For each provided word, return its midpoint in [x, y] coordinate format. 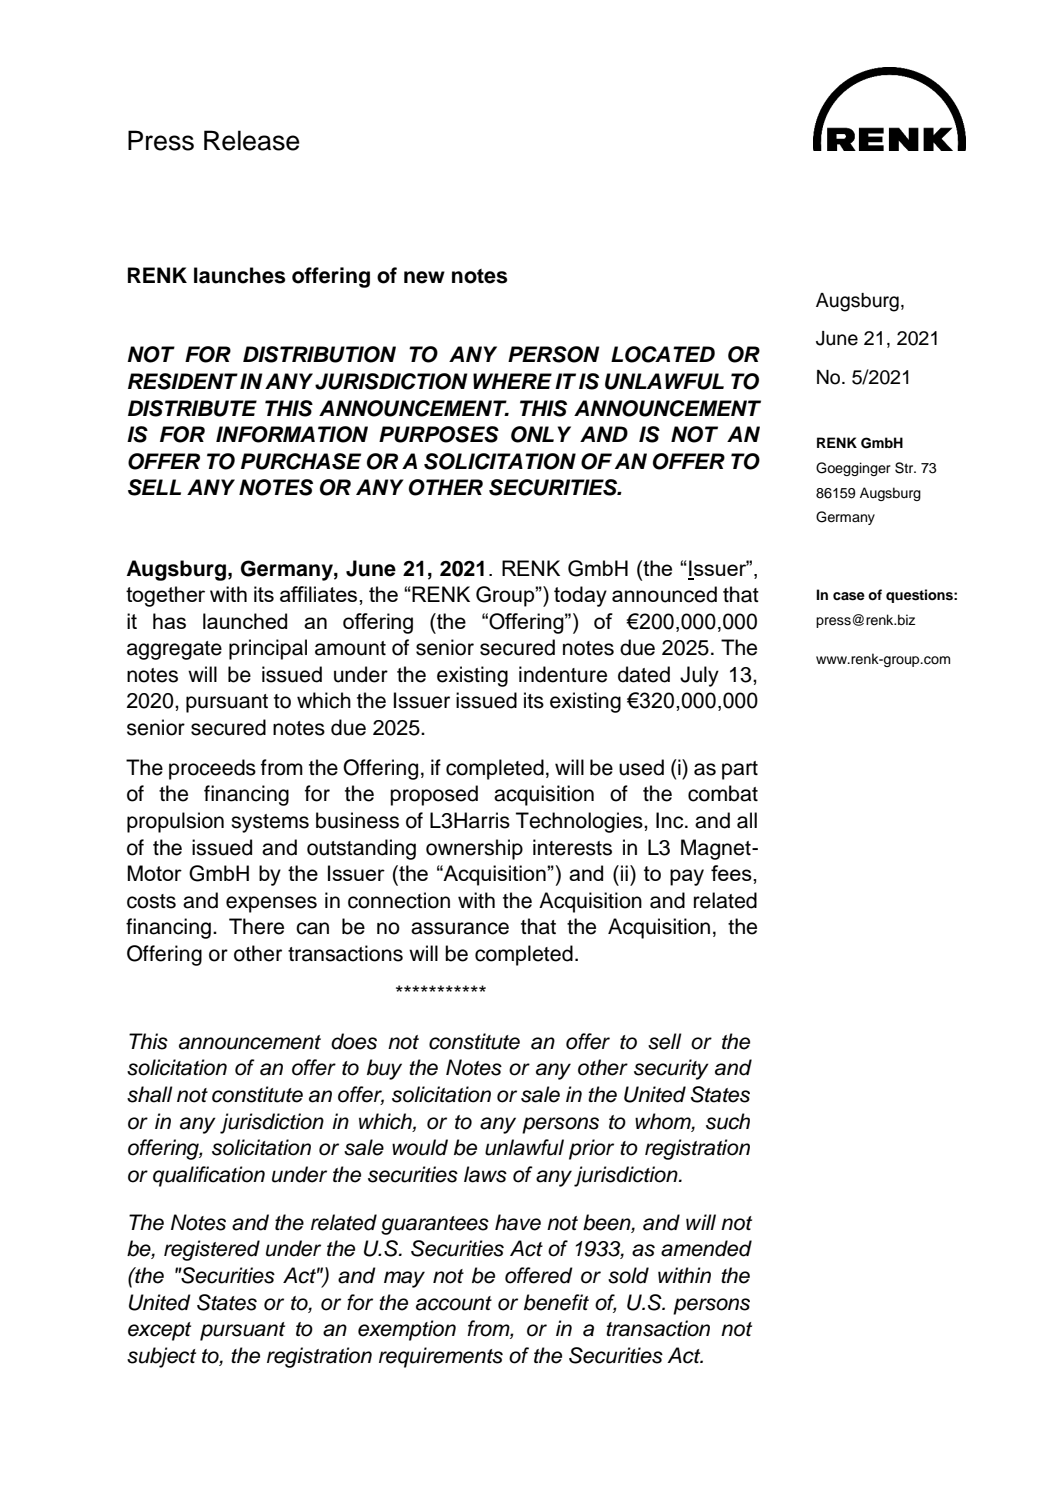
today [580, 596]
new [424, 277]
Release [252, 140]
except [159, 1331]
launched [245, 621]
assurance [460, 928]
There [256, 926]
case [849, 596]
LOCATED [663, 354]
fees [732, 873]
